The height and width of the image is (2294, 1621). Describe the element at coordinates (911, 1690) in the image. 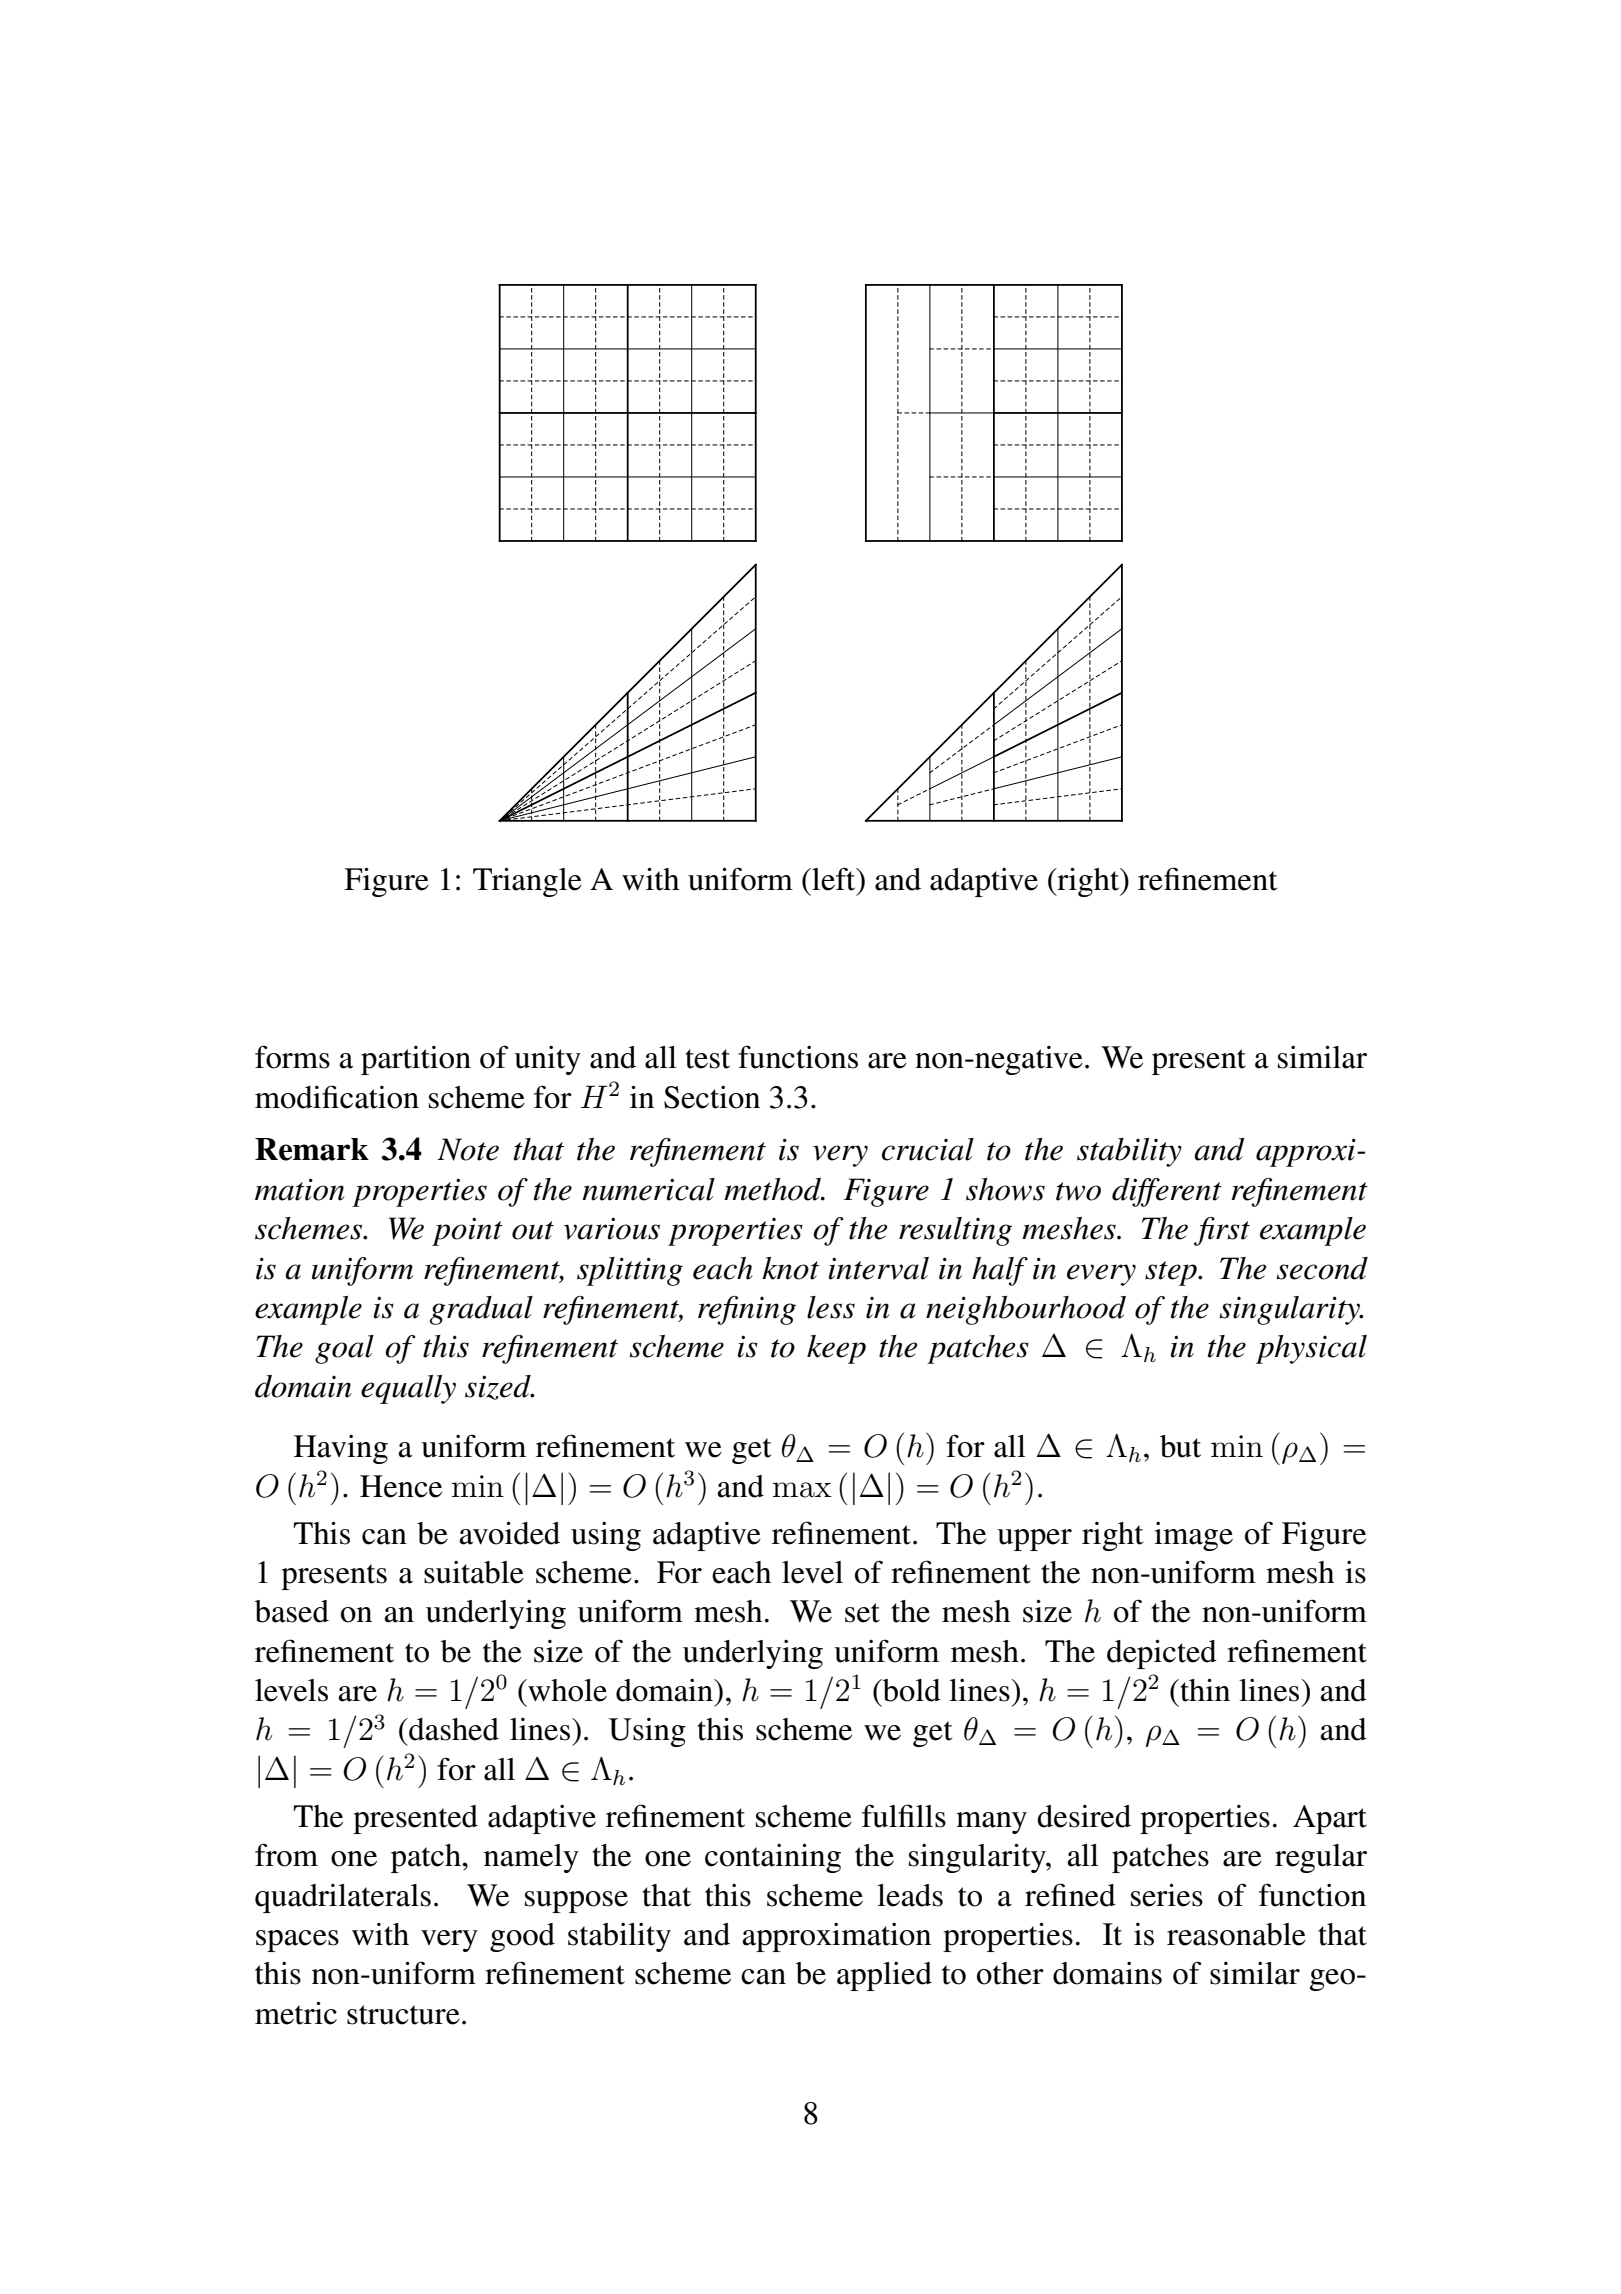

I see `bold` at that location.
